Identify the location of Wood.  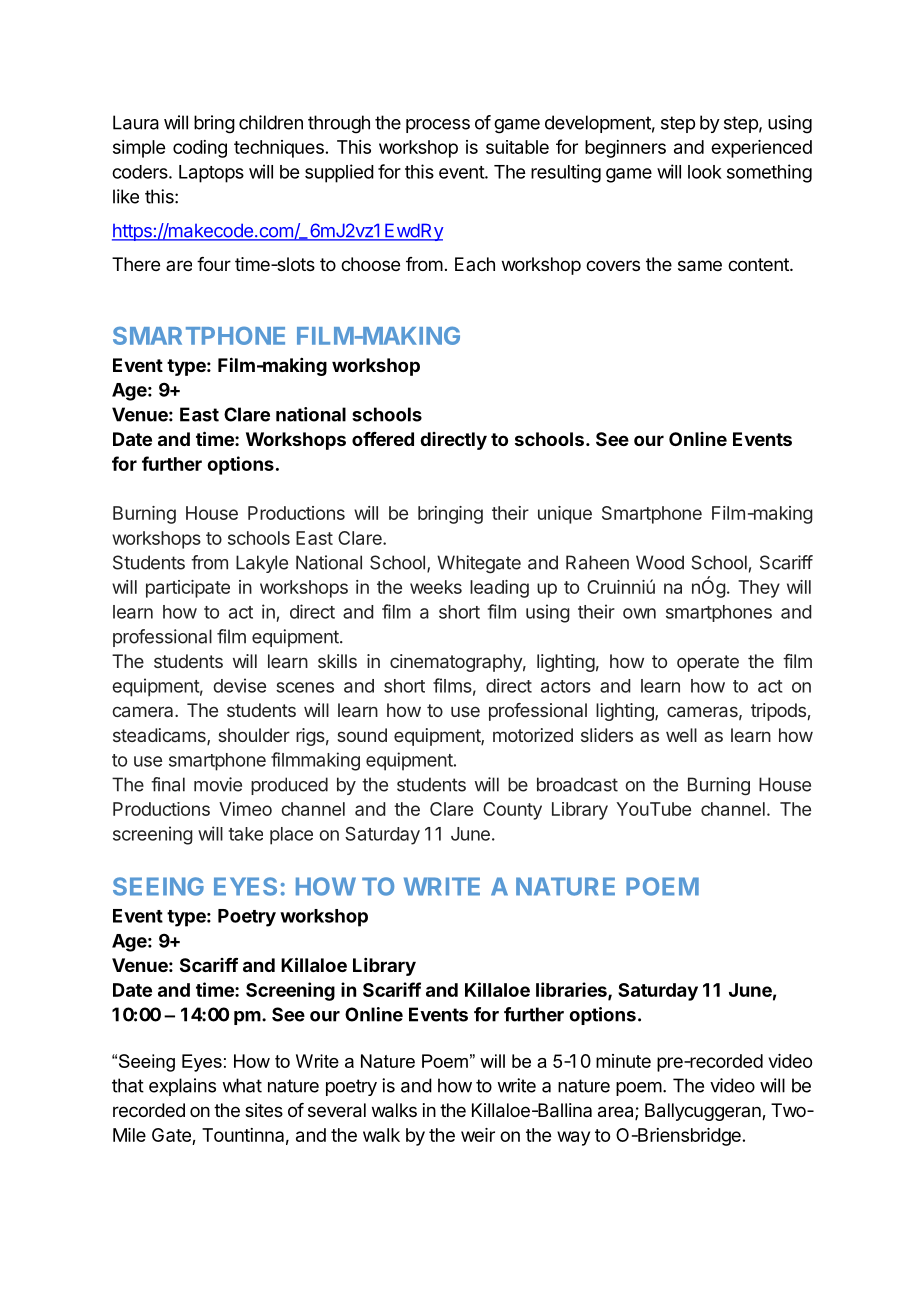
(660, 562).
